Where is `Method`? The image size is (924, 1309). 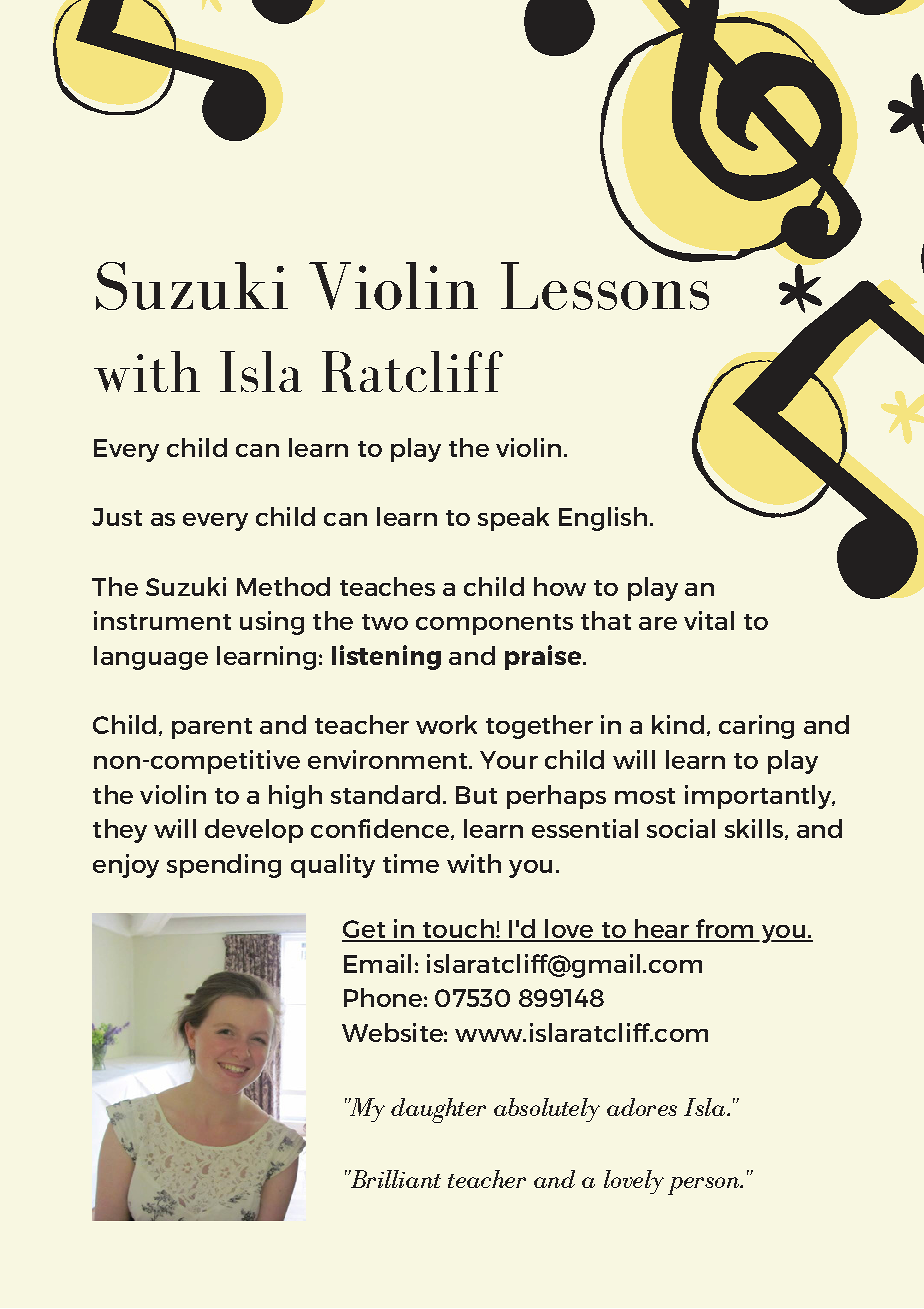
Method is located at coordinates (283, 586).
